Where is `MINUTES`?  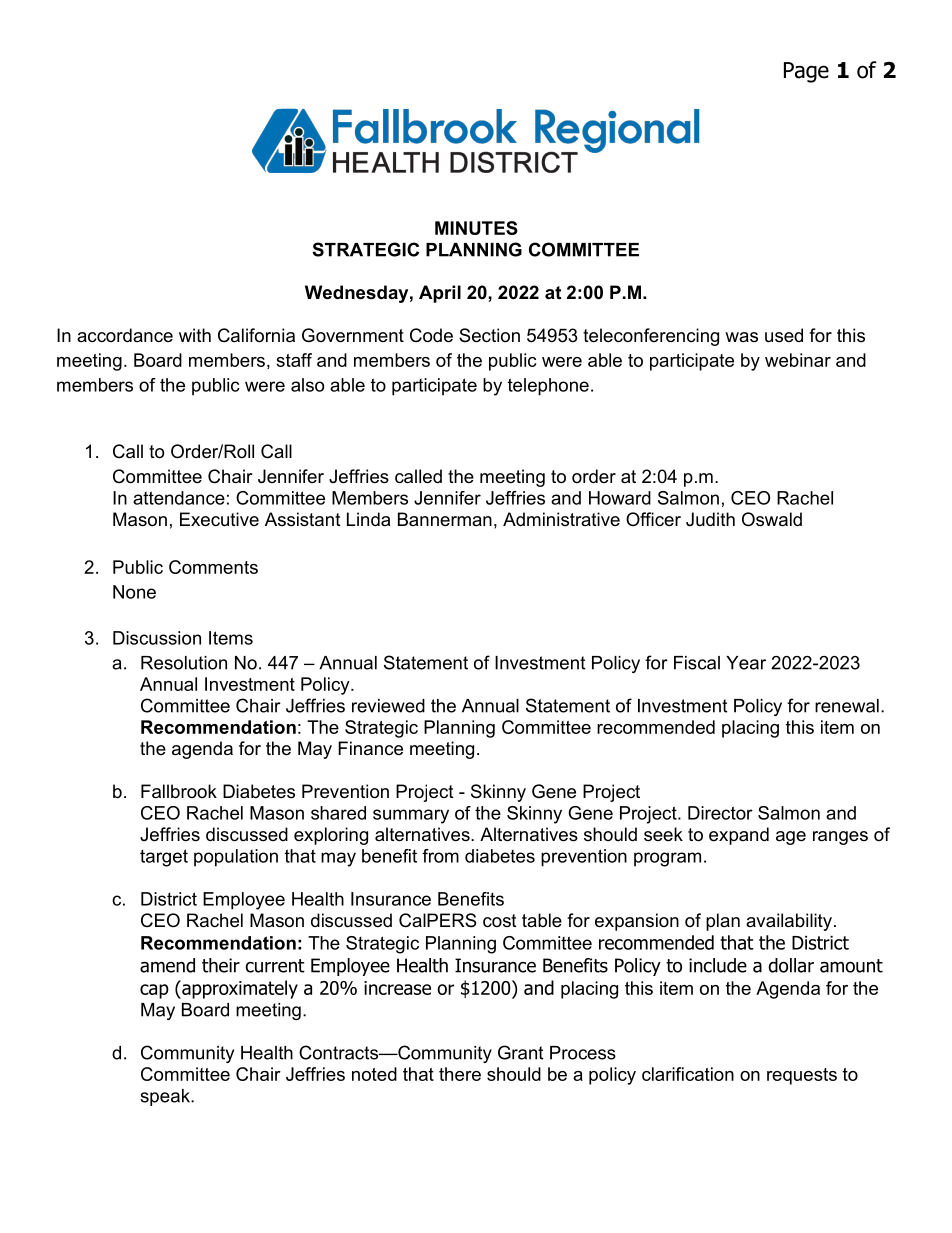 MINUTES is located at coordinates (476, 228).
